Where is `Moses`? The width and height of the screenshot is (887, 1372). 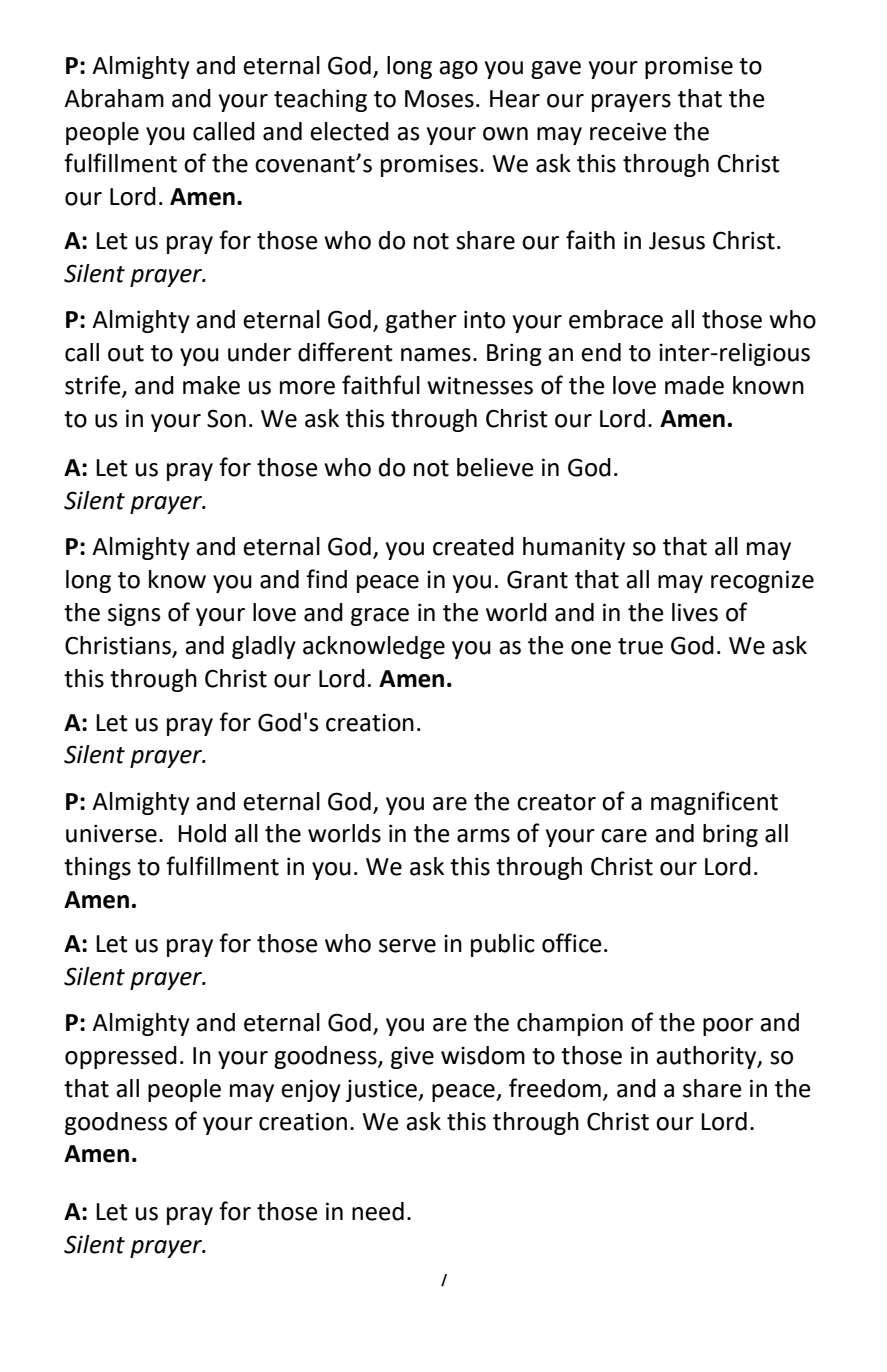
Moses is located at coordinates (439, 99).
